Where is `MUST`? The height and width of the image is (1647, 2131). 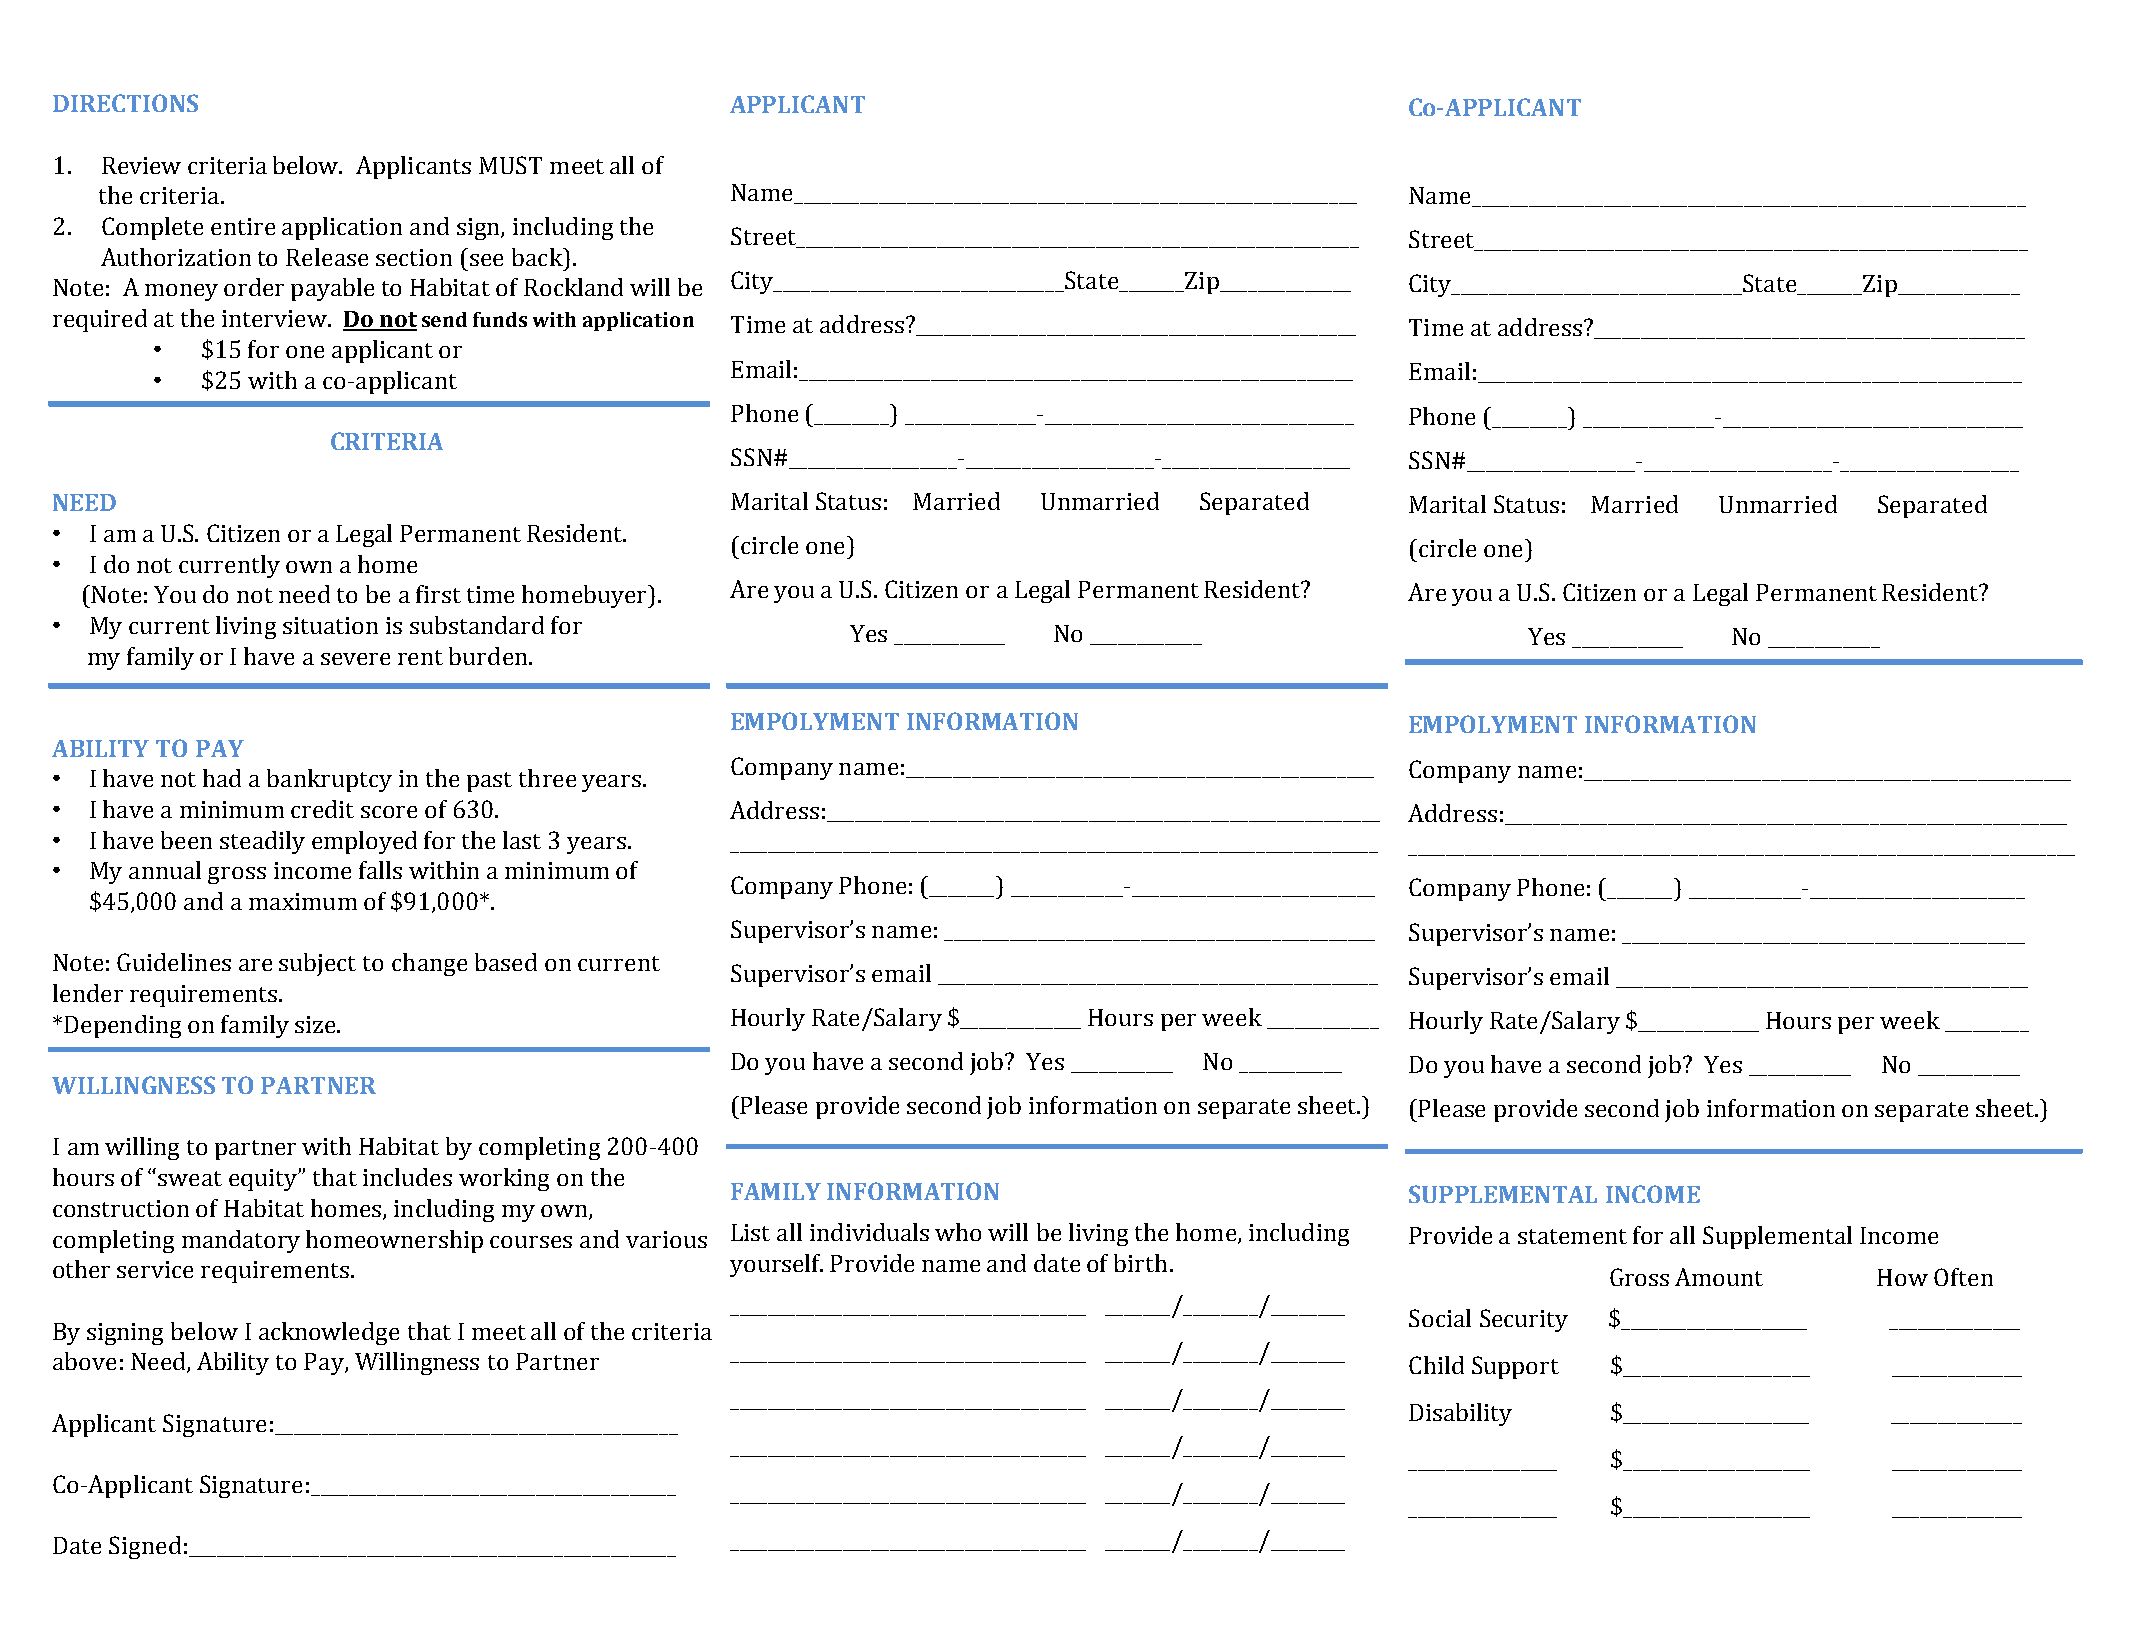 MUST is located at coordinates (510, 165).
